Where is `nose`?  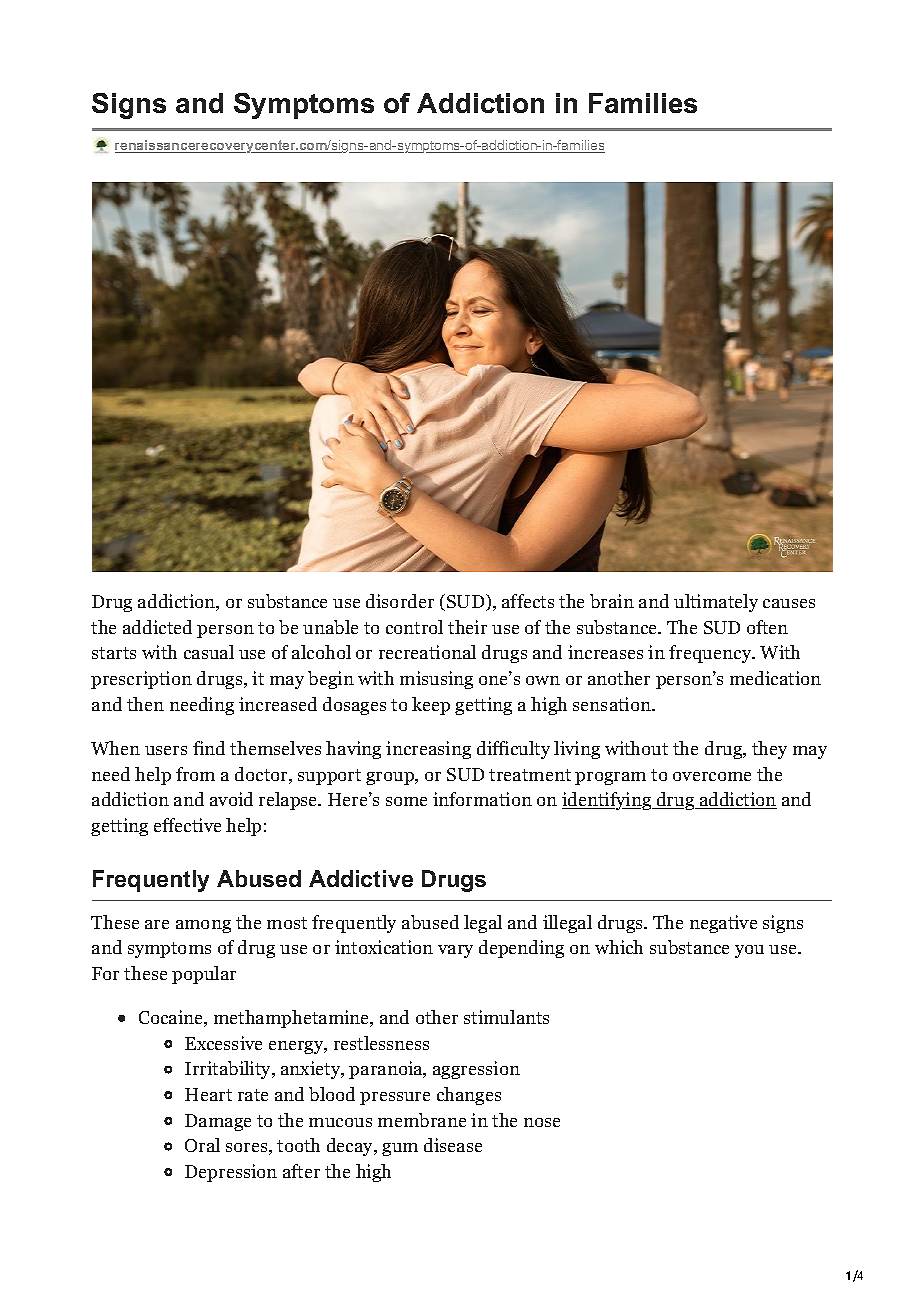 nose is located at coordinates (542, 1122).
